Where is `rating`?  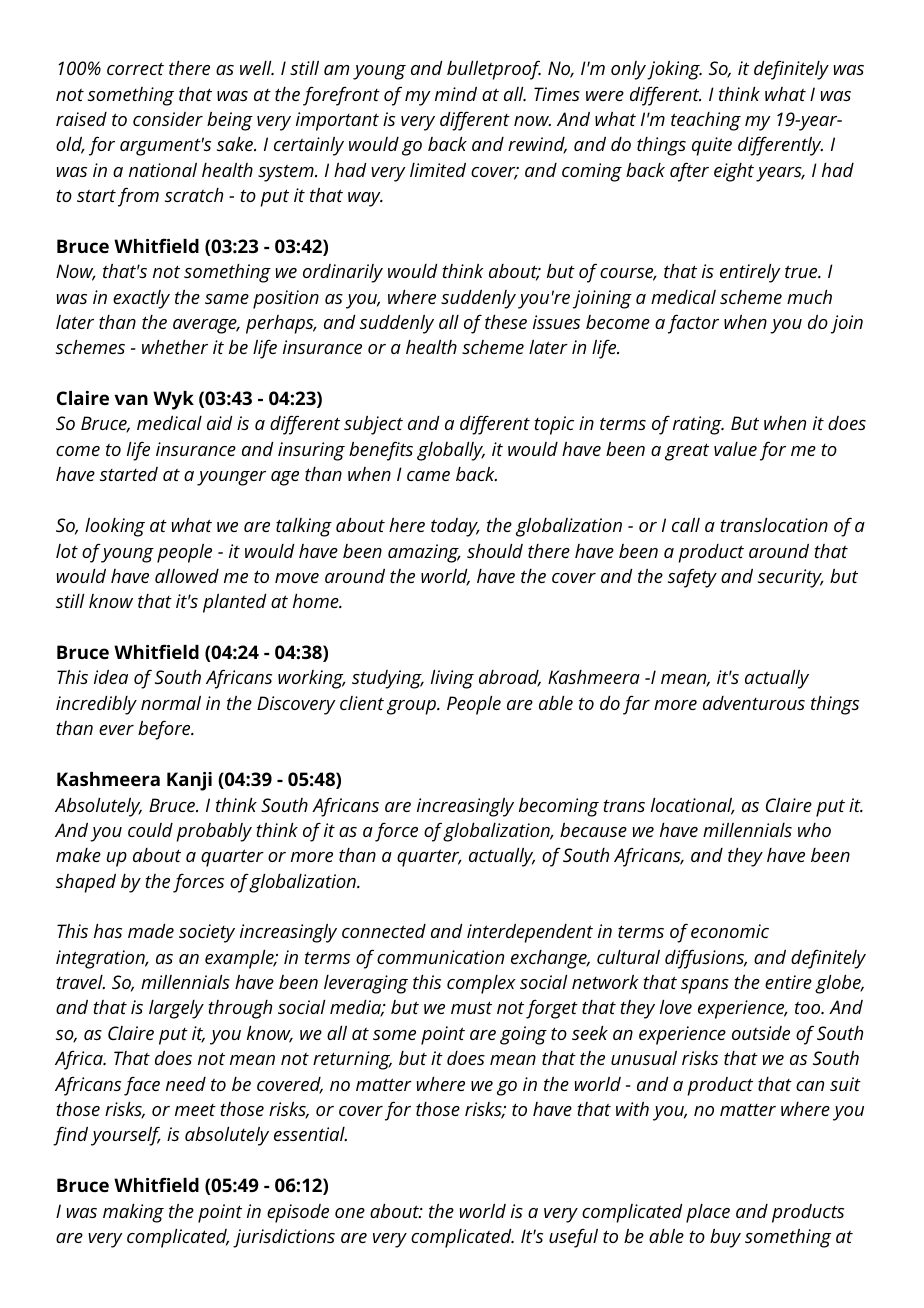 rating is located at coordinates (698, 425).
